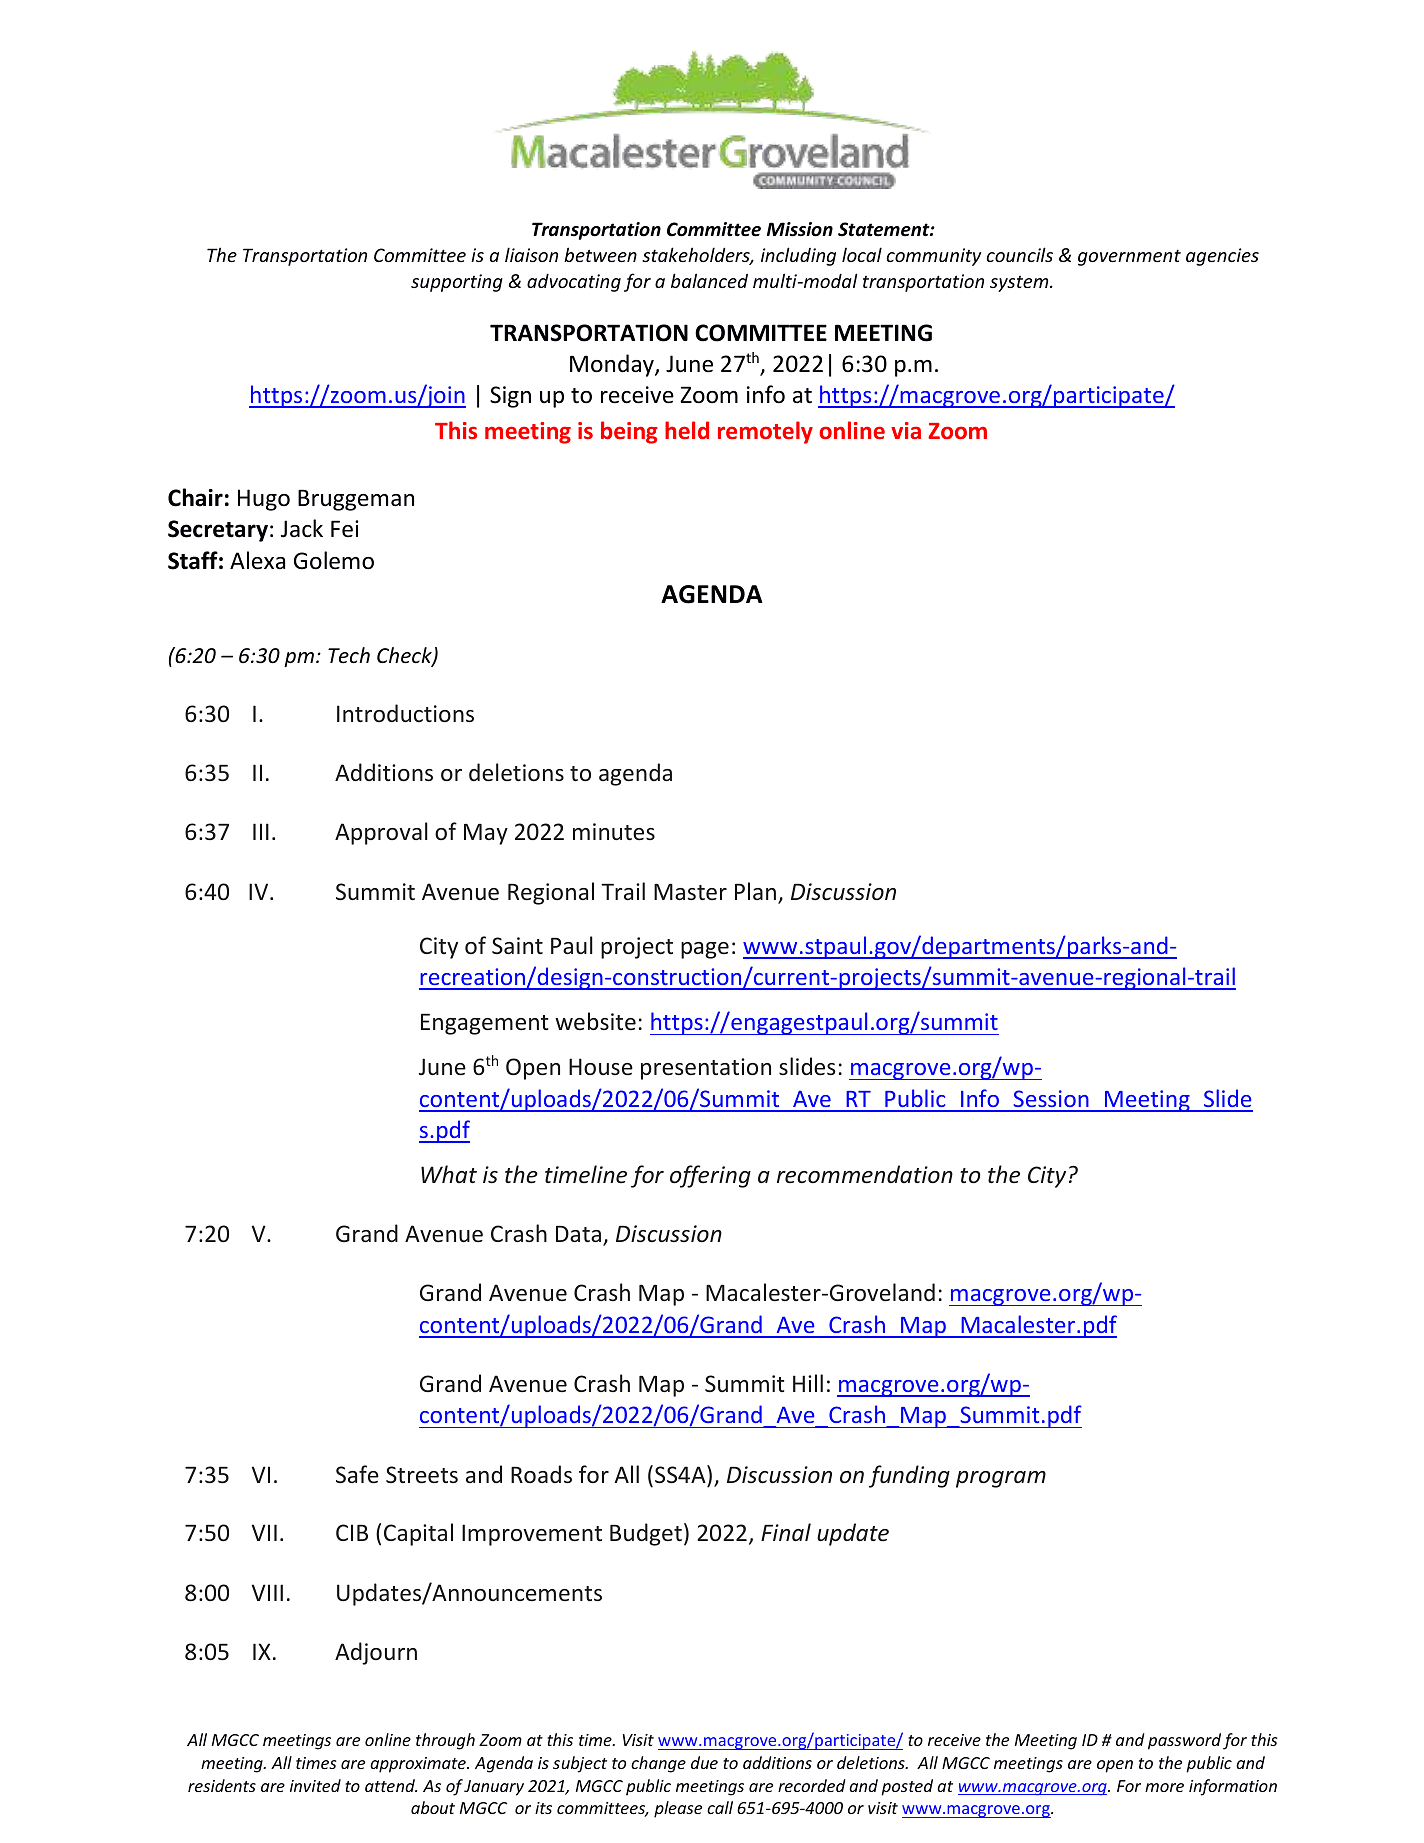  Describe the element at coordinates (457, 283) in the screenshot. I see `supporting` at that location.
